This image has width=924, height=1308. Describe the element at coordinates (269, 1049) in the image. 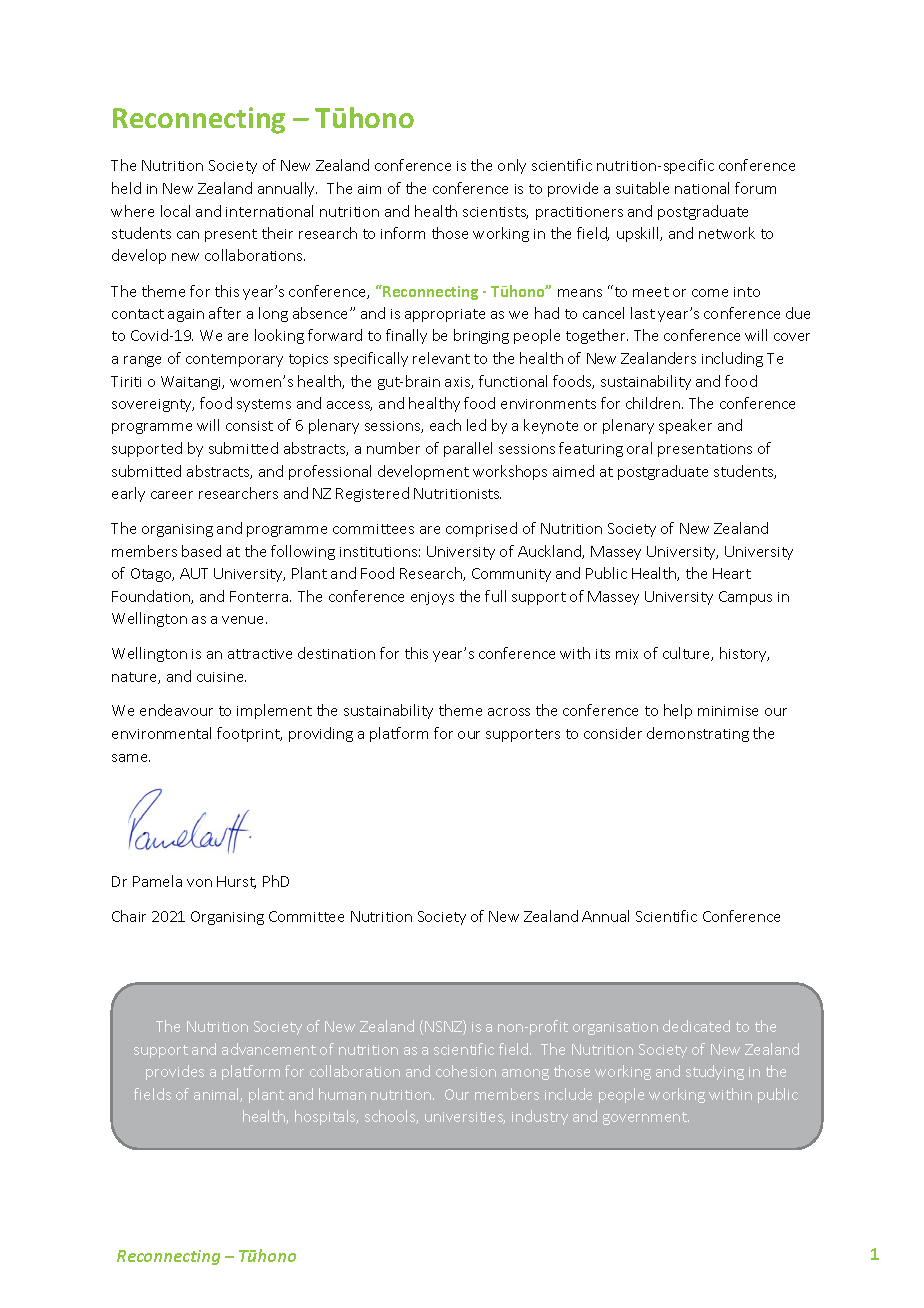

I see `advancement` at that location.
